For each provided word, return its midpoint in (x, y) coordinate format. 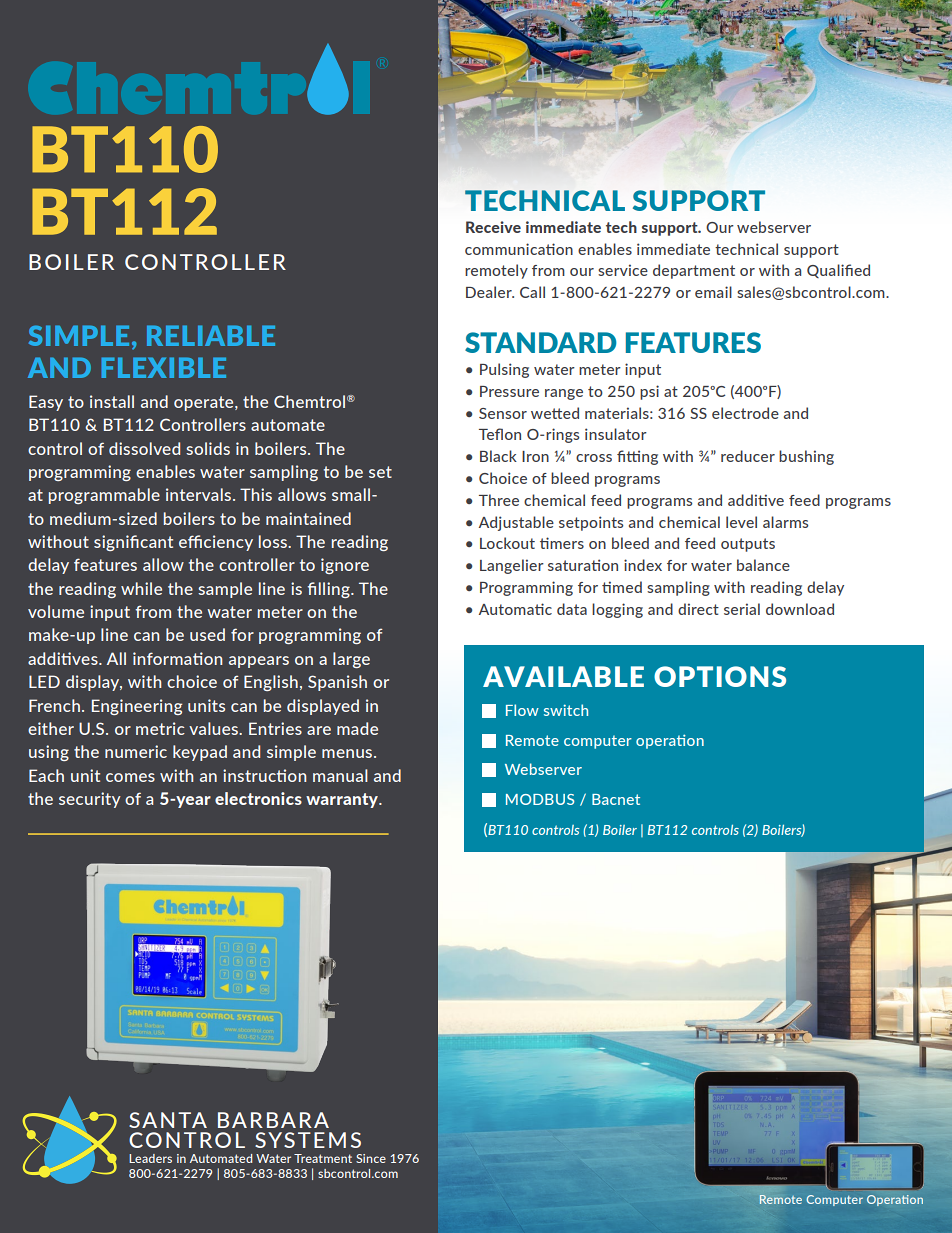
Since (371, 1158)
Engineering (137, 707)
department (694, 271)
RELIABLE (211, 335)
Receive (493, 227)
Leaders (150, 1158)
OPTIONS (720, 676)
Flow (522, 710)
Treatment (323, 1158)
